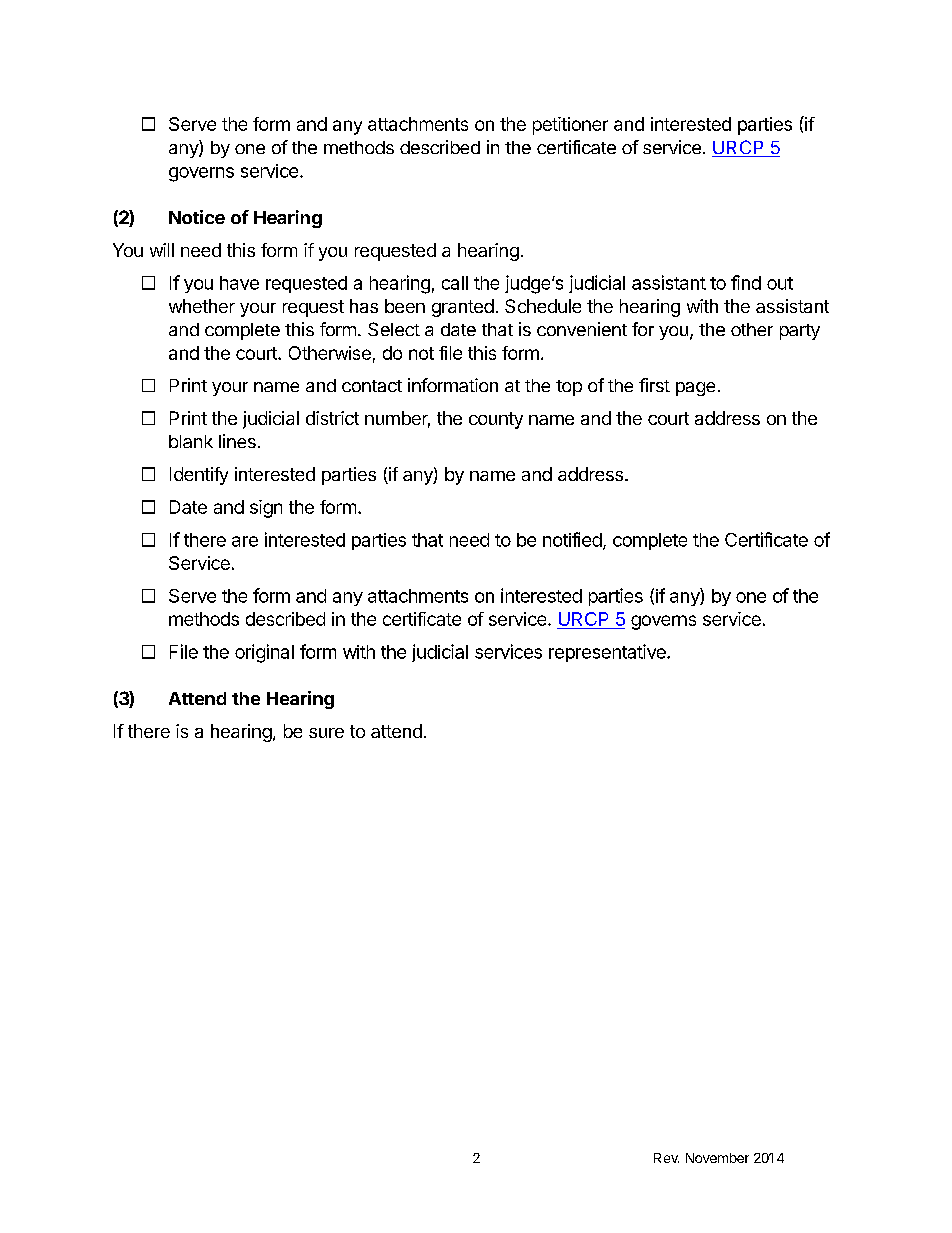  I want to click on November, so click(717, 1158).
